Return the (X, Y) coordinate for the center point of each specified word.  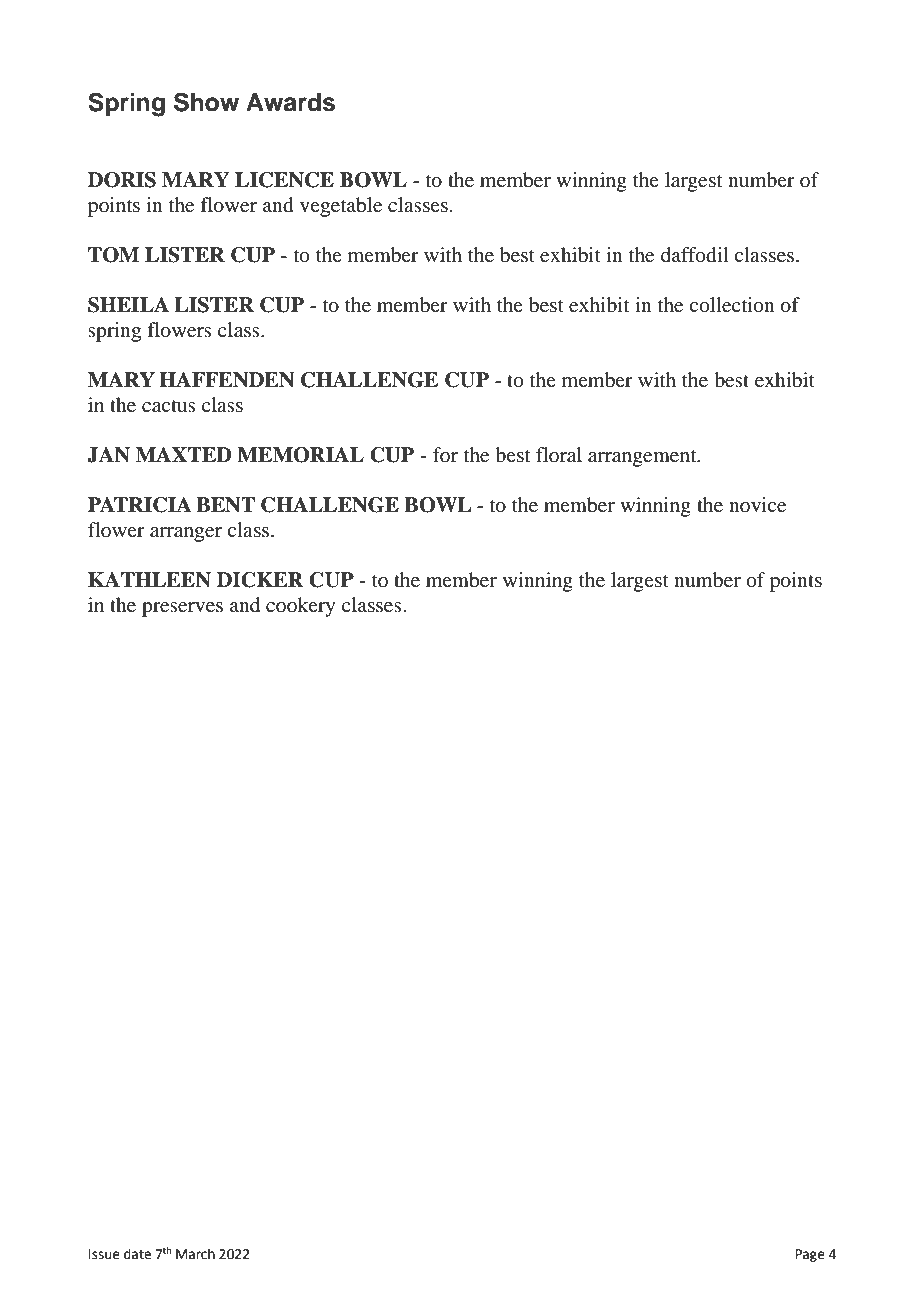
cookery (301, 607)
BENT (225, 505)
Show (206, 102)
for (445, 454)
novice (757, 504)
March (195, 1254)
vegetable (341, 207)
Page (810, 1255)
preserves (182, 609)
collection (732, 305)
